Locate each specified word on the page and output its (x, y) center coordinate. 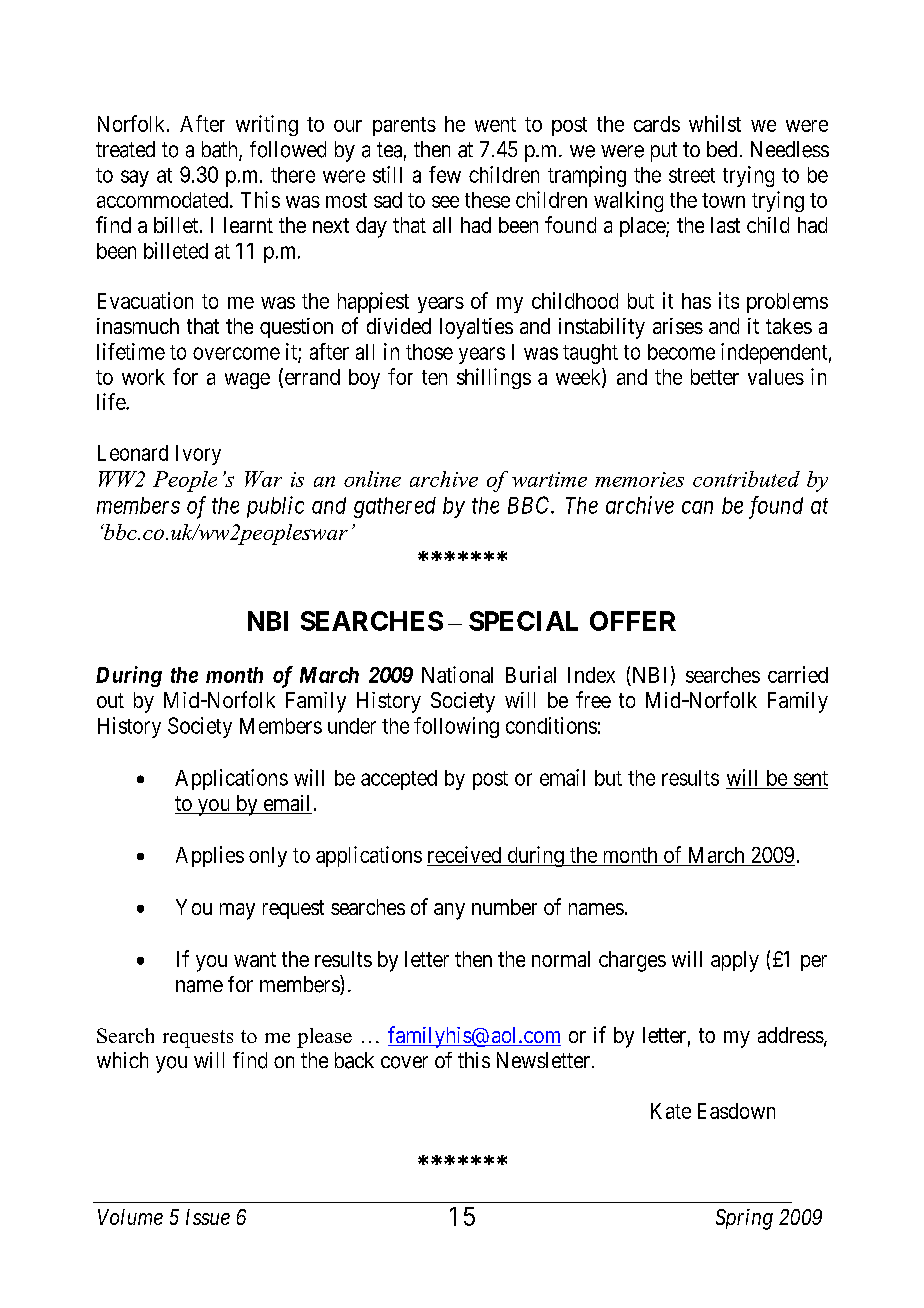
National (457, 674)
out (110, 700)
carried (798, 674)
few (445, 174)
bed (722, 149)
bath (221, 150)
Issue (208, 1217)
